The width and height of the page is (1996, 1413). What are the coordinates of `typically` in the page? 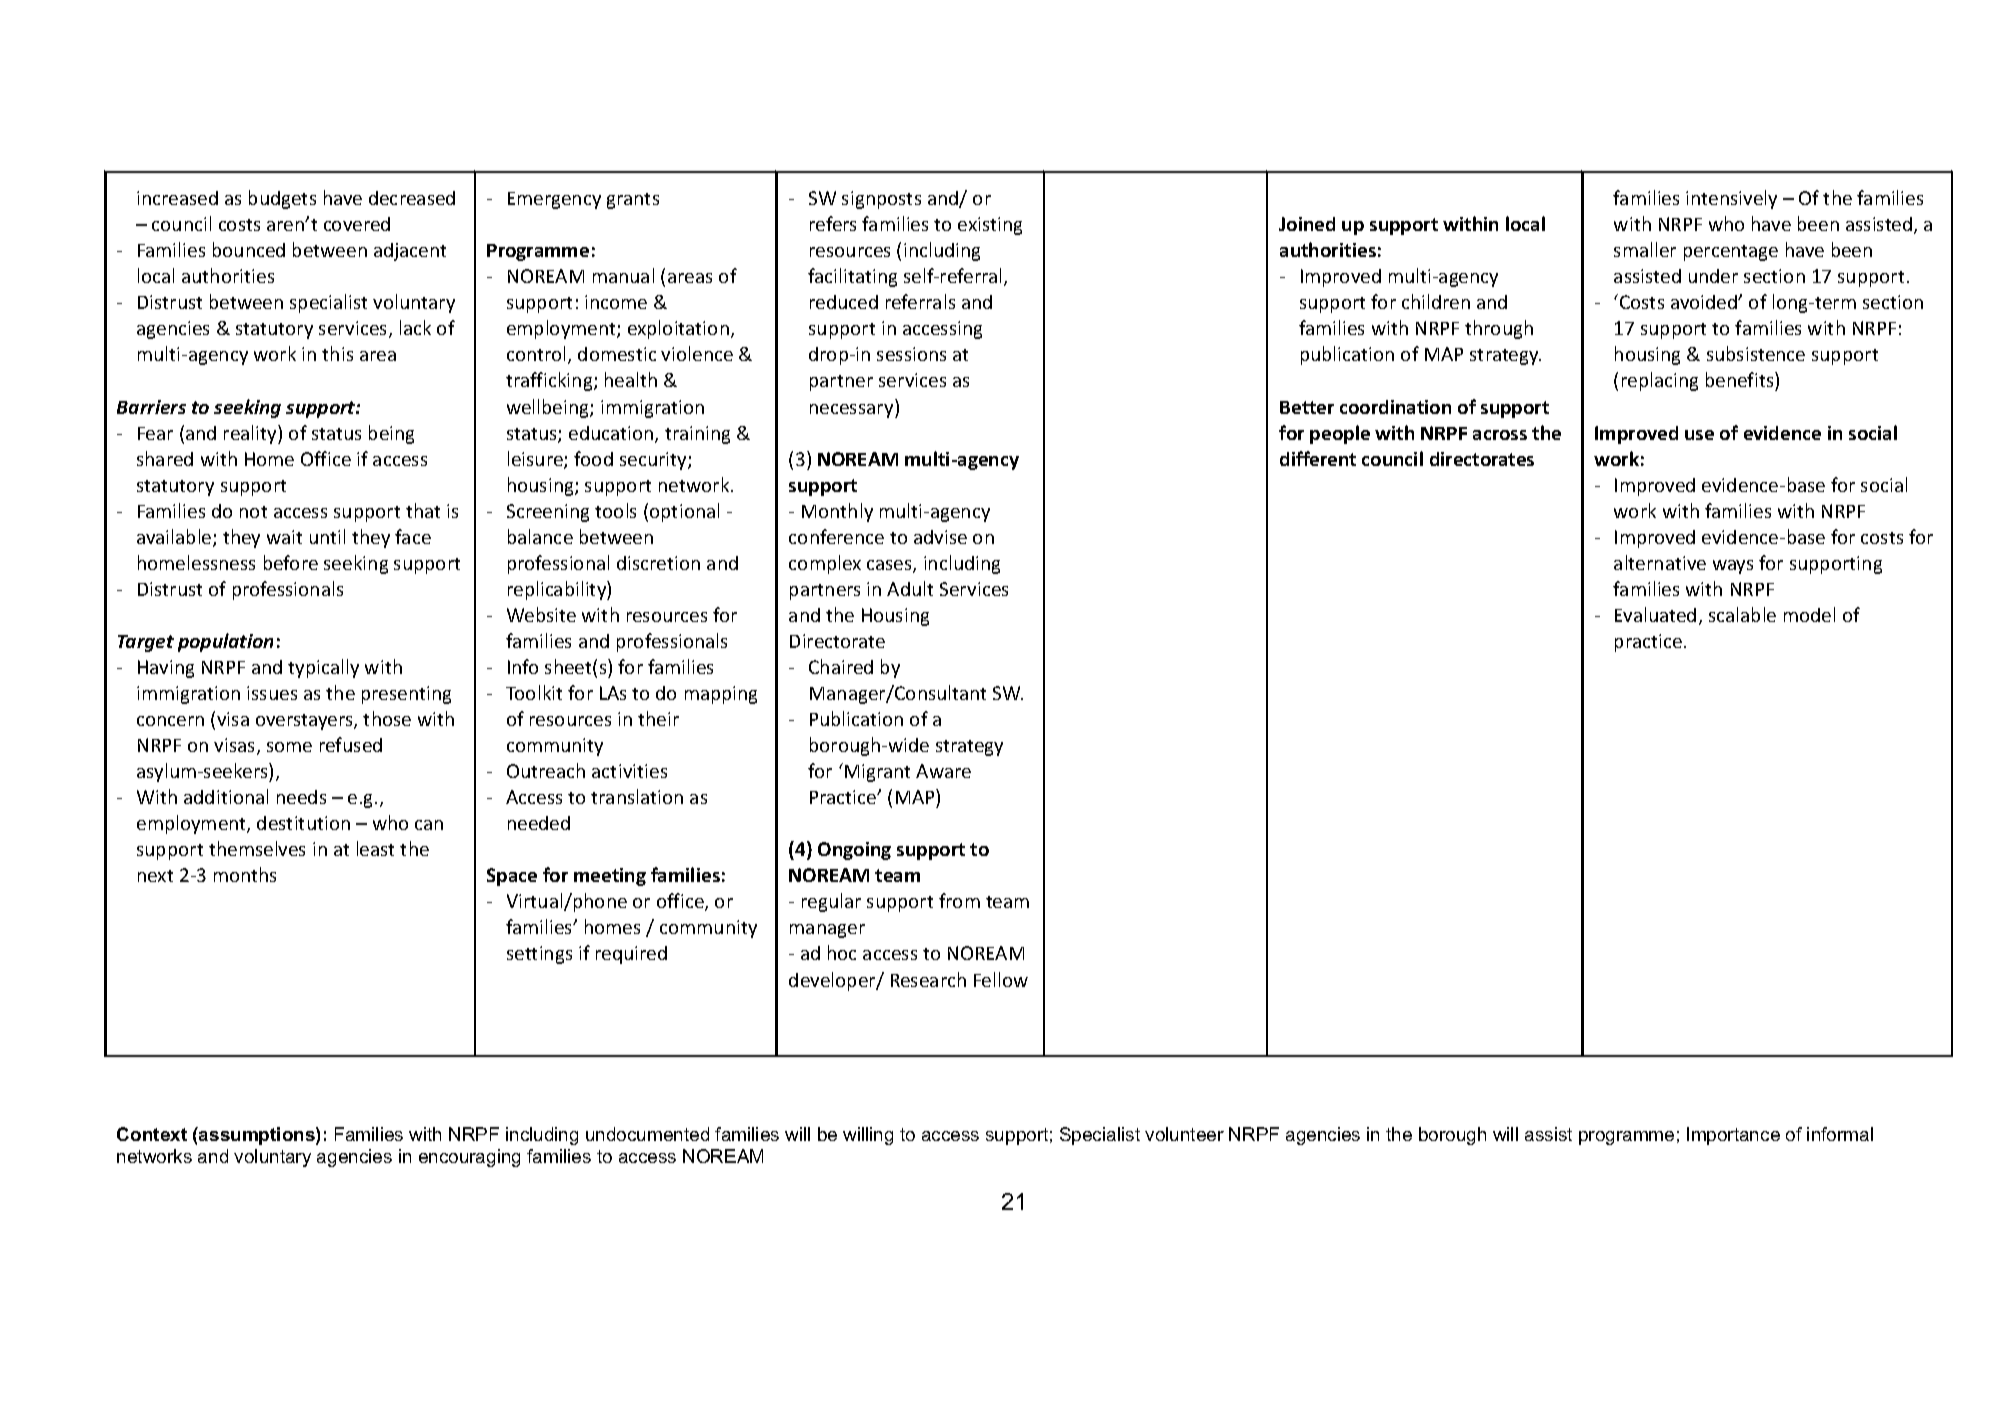 It's located at (323, 668).
